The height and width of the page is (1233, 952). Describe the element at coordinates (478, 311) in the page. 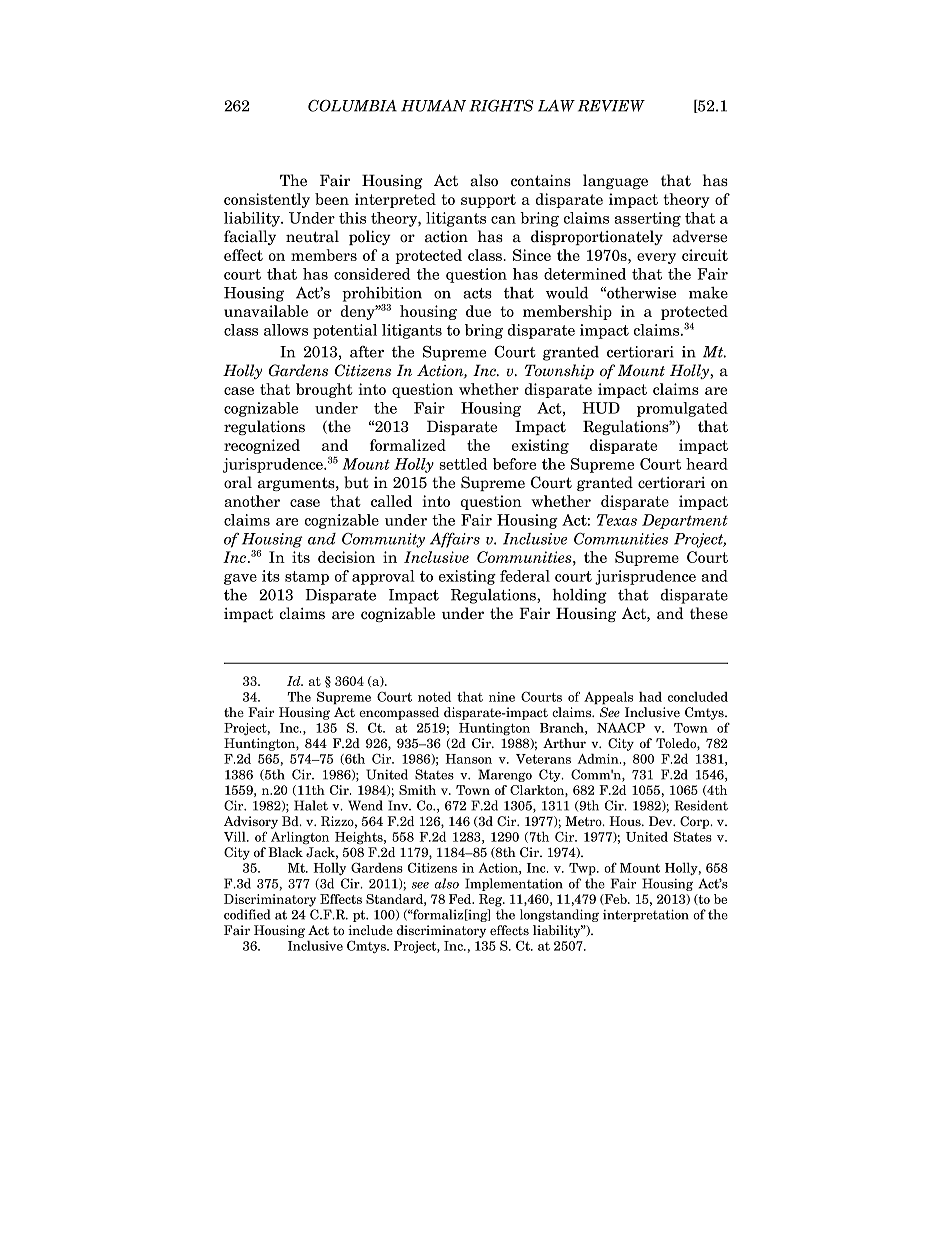

I see `due` at that location.
